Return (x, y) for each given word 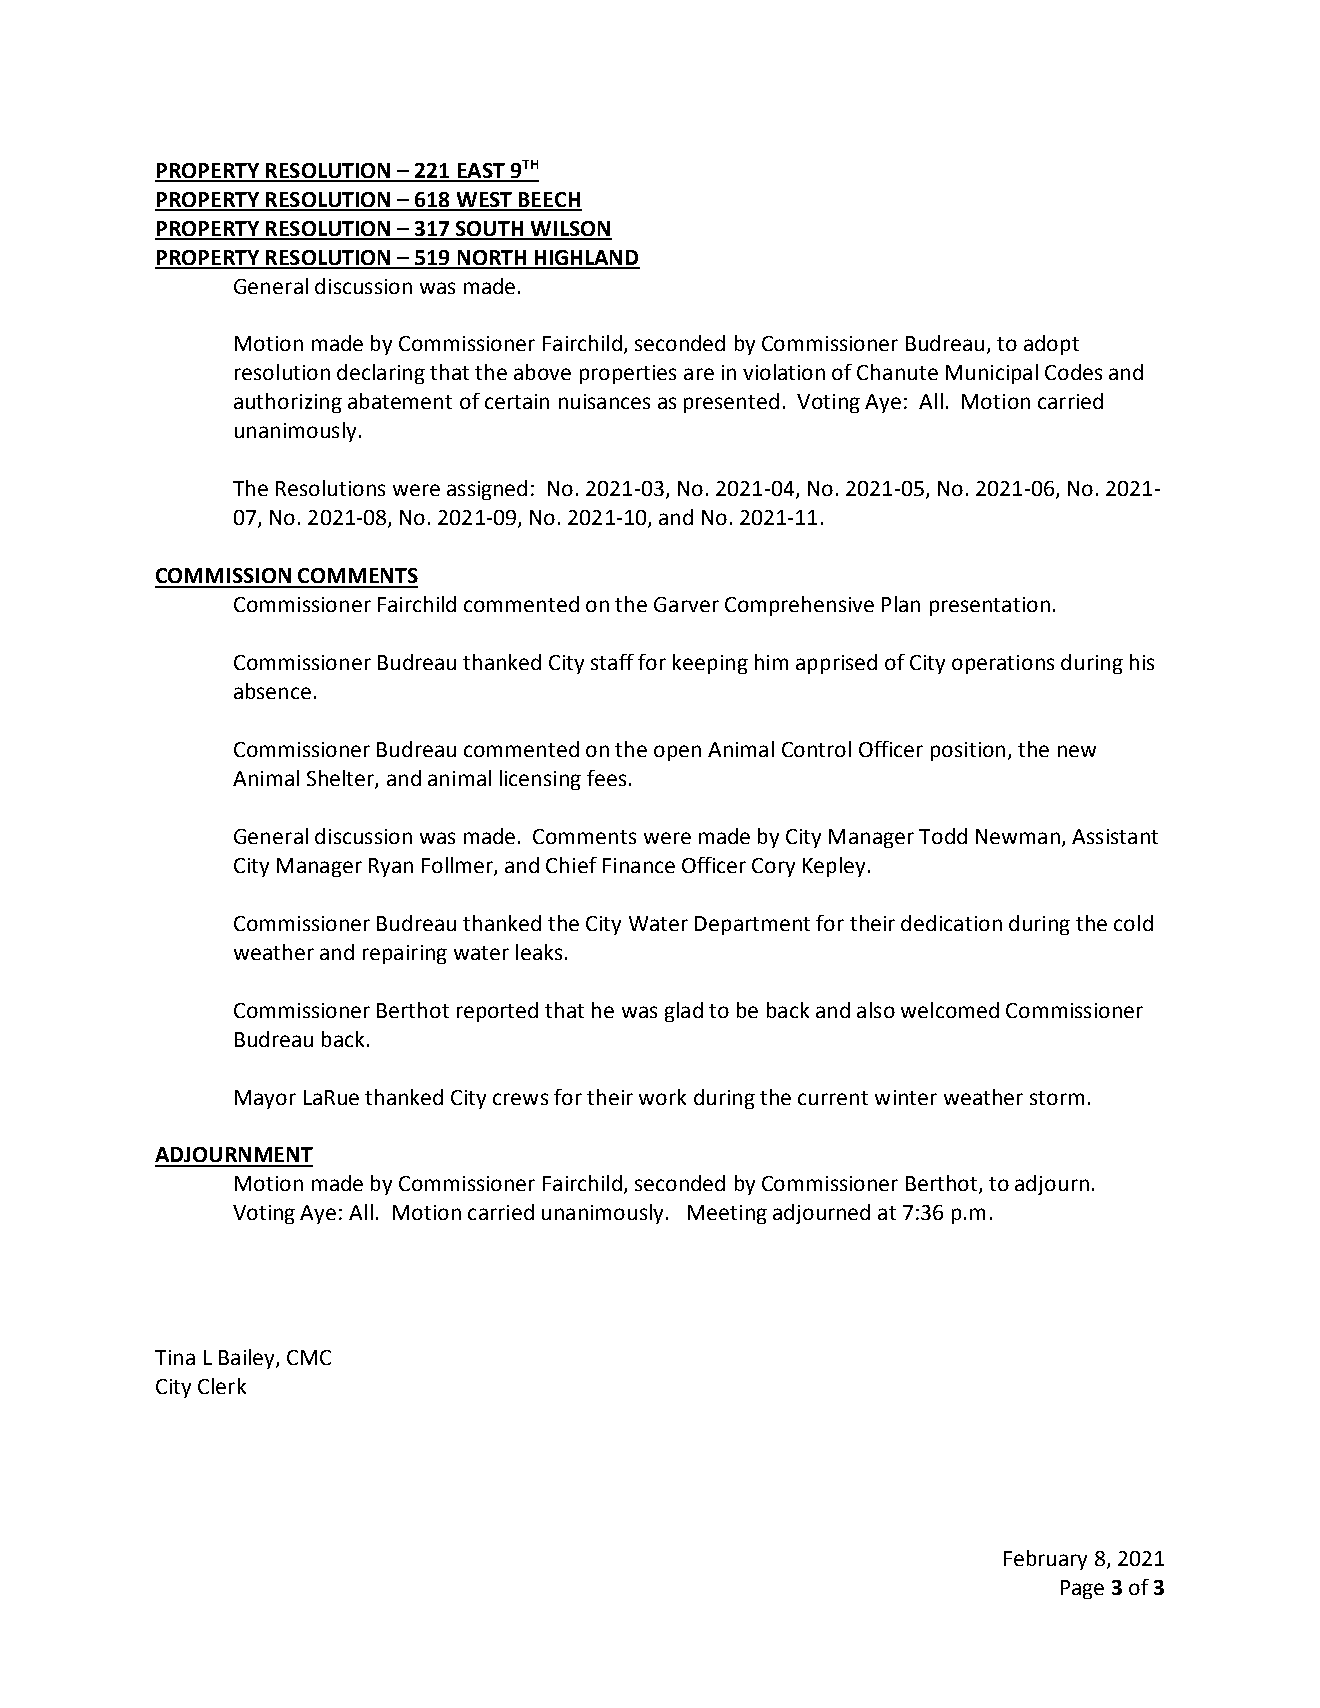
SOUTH (490, 230)
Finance (639, 865)
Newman (1018, 836)
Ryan (391, 867)
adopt (1051, 345)
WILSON (570, 230)
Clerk (222, 1386)
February (1045, 1560)
